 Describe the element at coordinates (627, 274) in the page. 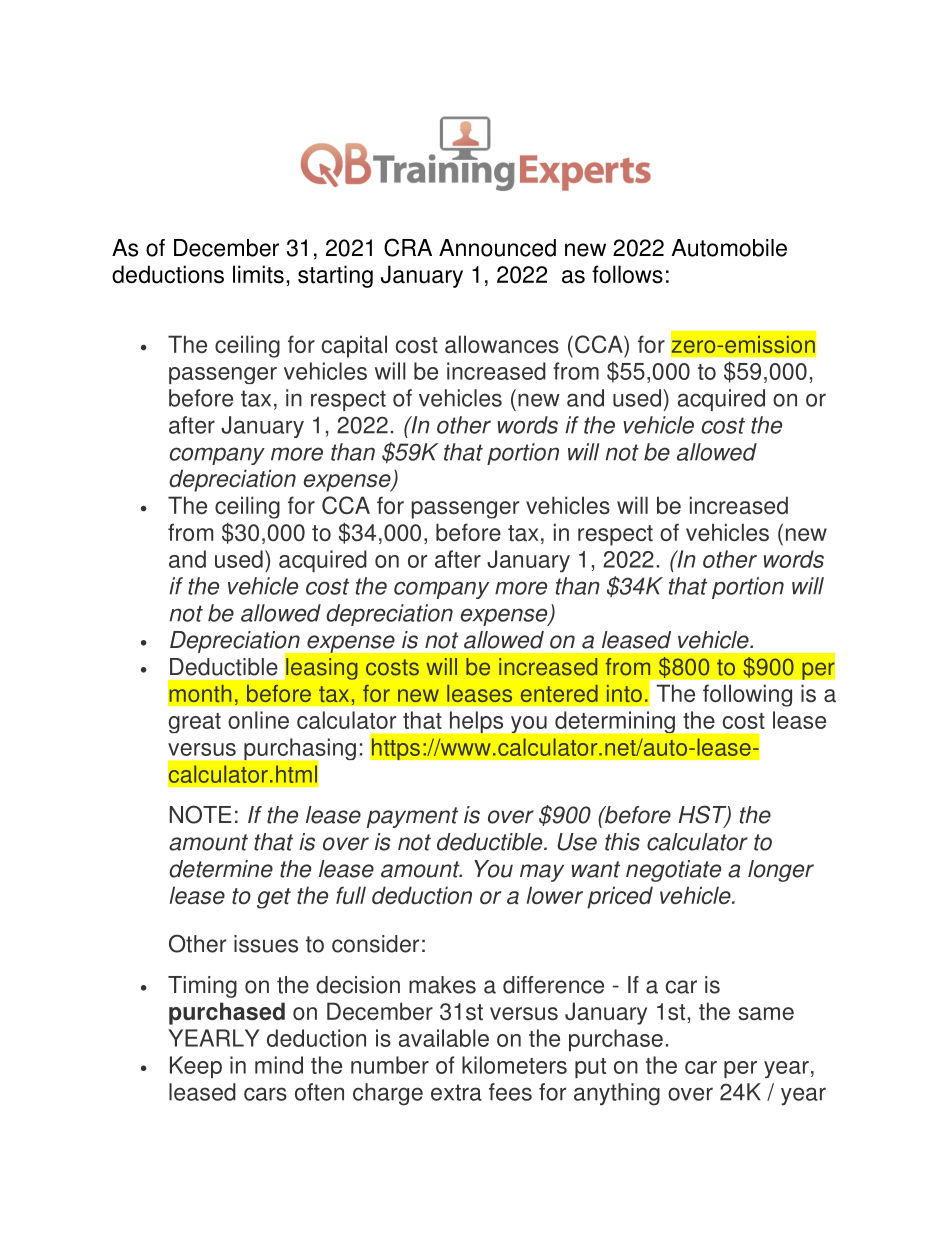

I see `follows` at that location.
